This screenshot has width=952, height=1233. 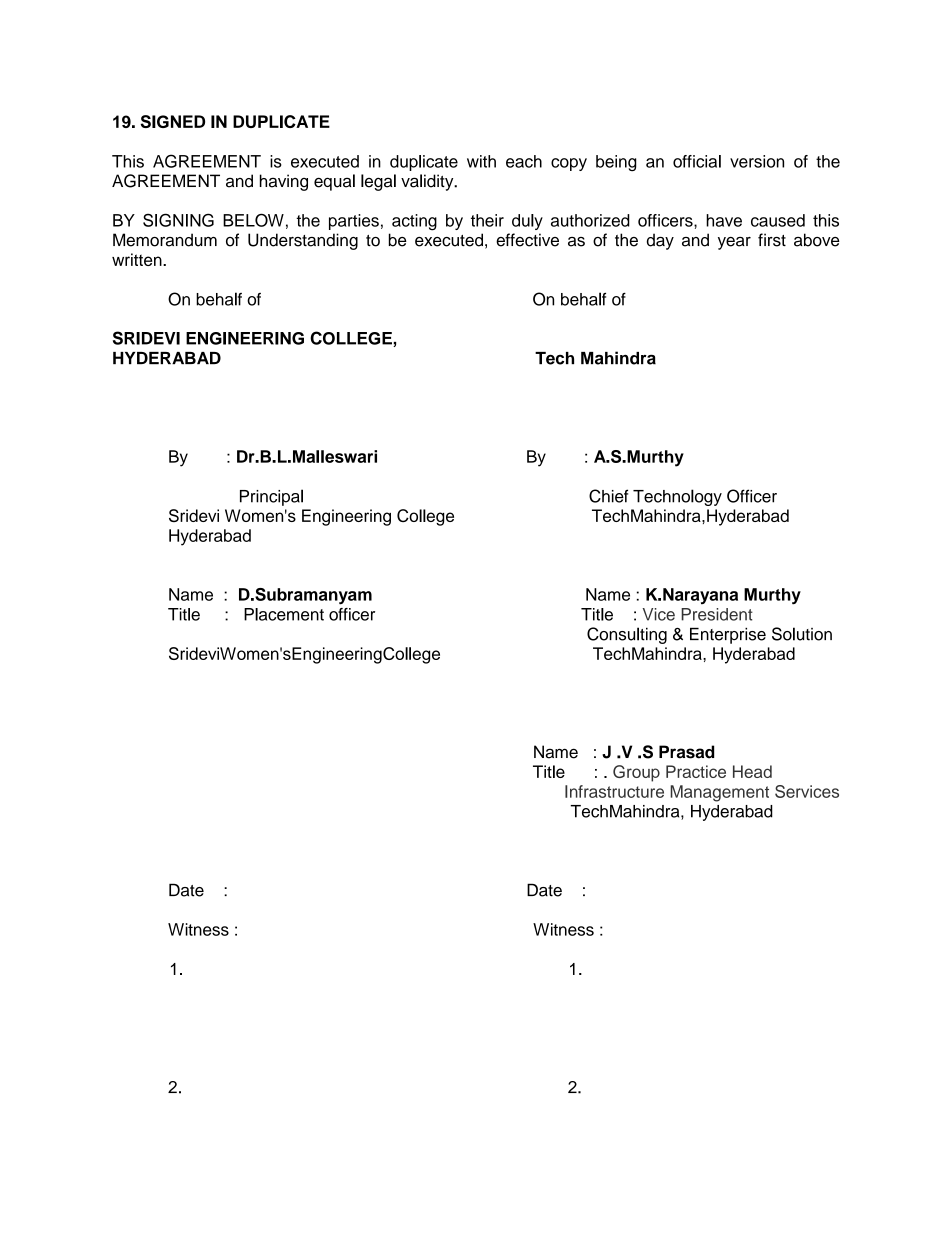 I want to click on year, so click(x=734, y=243).
